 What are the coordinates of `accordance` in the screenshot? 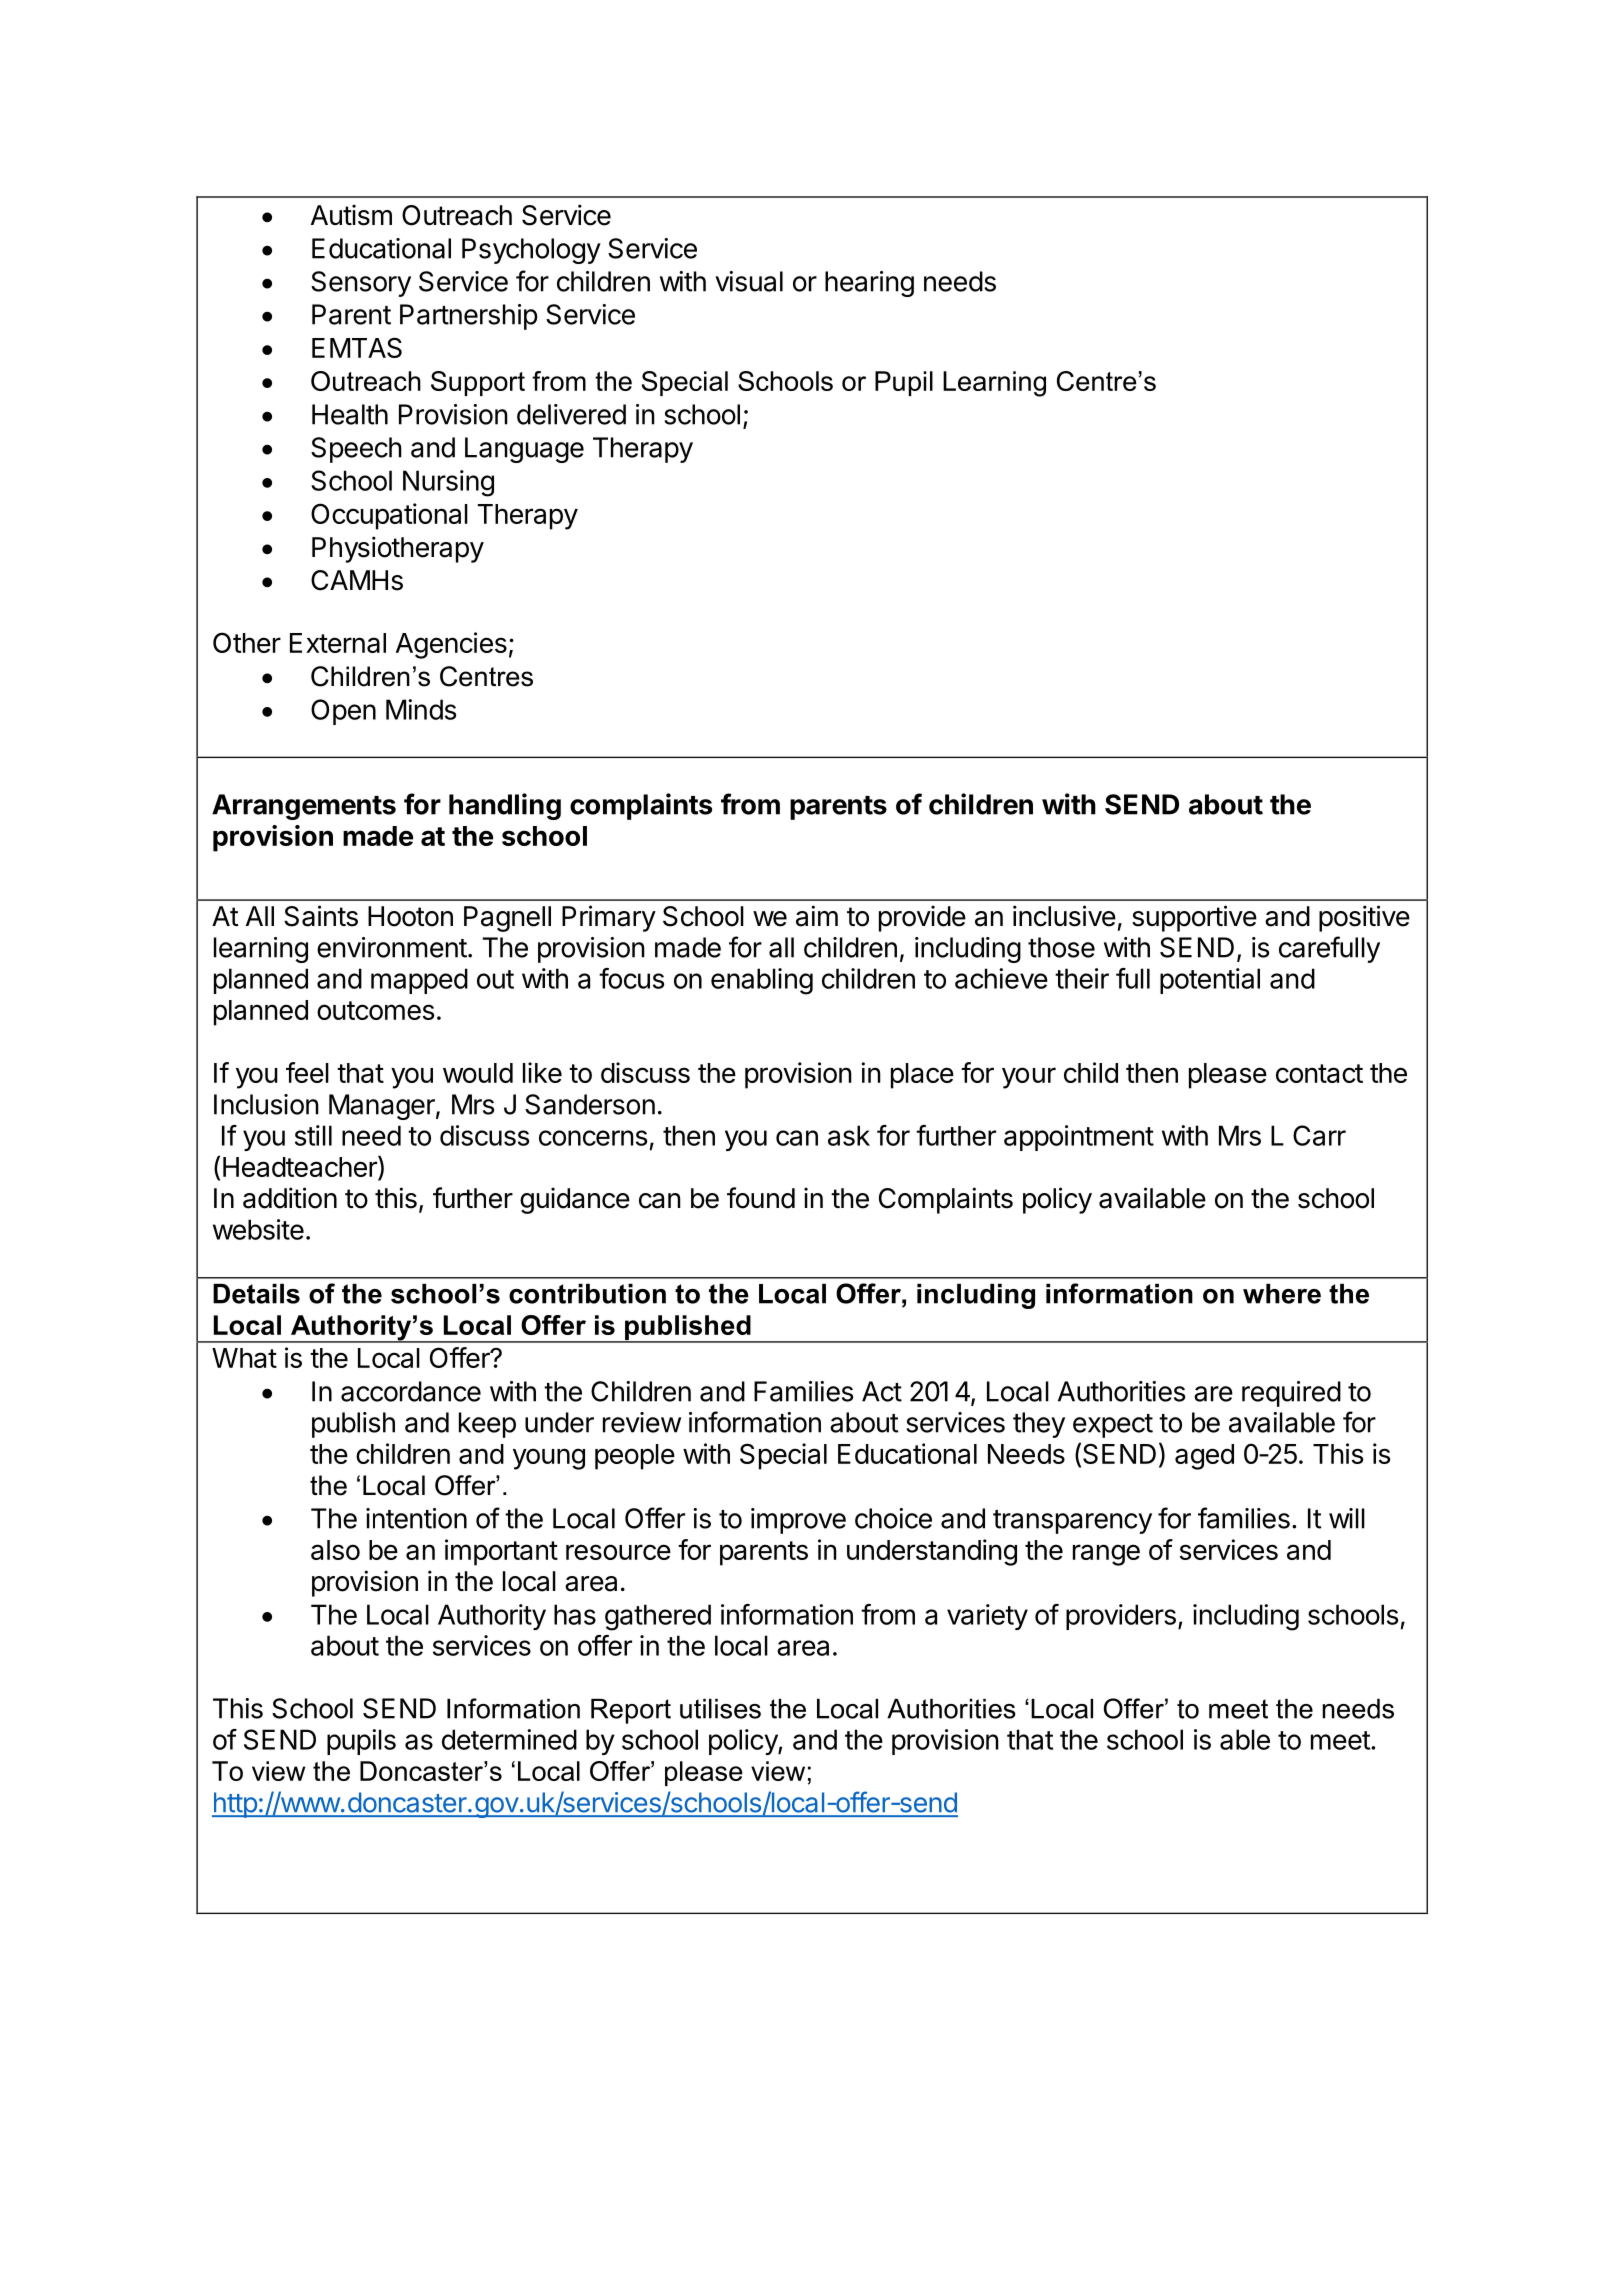 It's located at (411, 1391).
